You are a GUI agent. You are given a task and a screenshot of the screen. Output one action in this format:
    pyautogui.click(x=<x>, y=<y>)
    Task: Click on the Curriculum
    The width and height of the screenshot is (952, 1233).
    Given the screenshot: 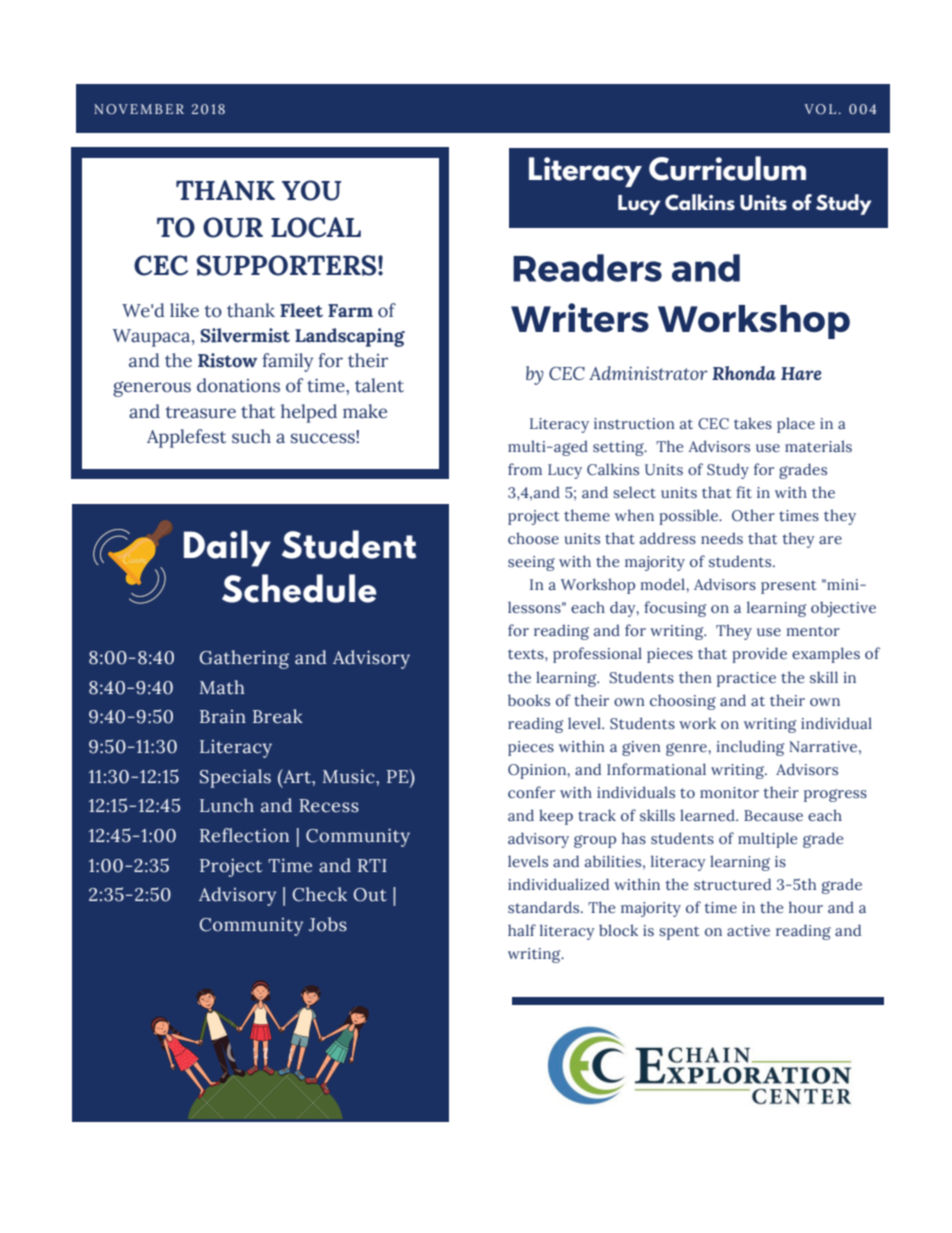 What is the action you would take?
    pyautogui.click(x=727, y=168)
